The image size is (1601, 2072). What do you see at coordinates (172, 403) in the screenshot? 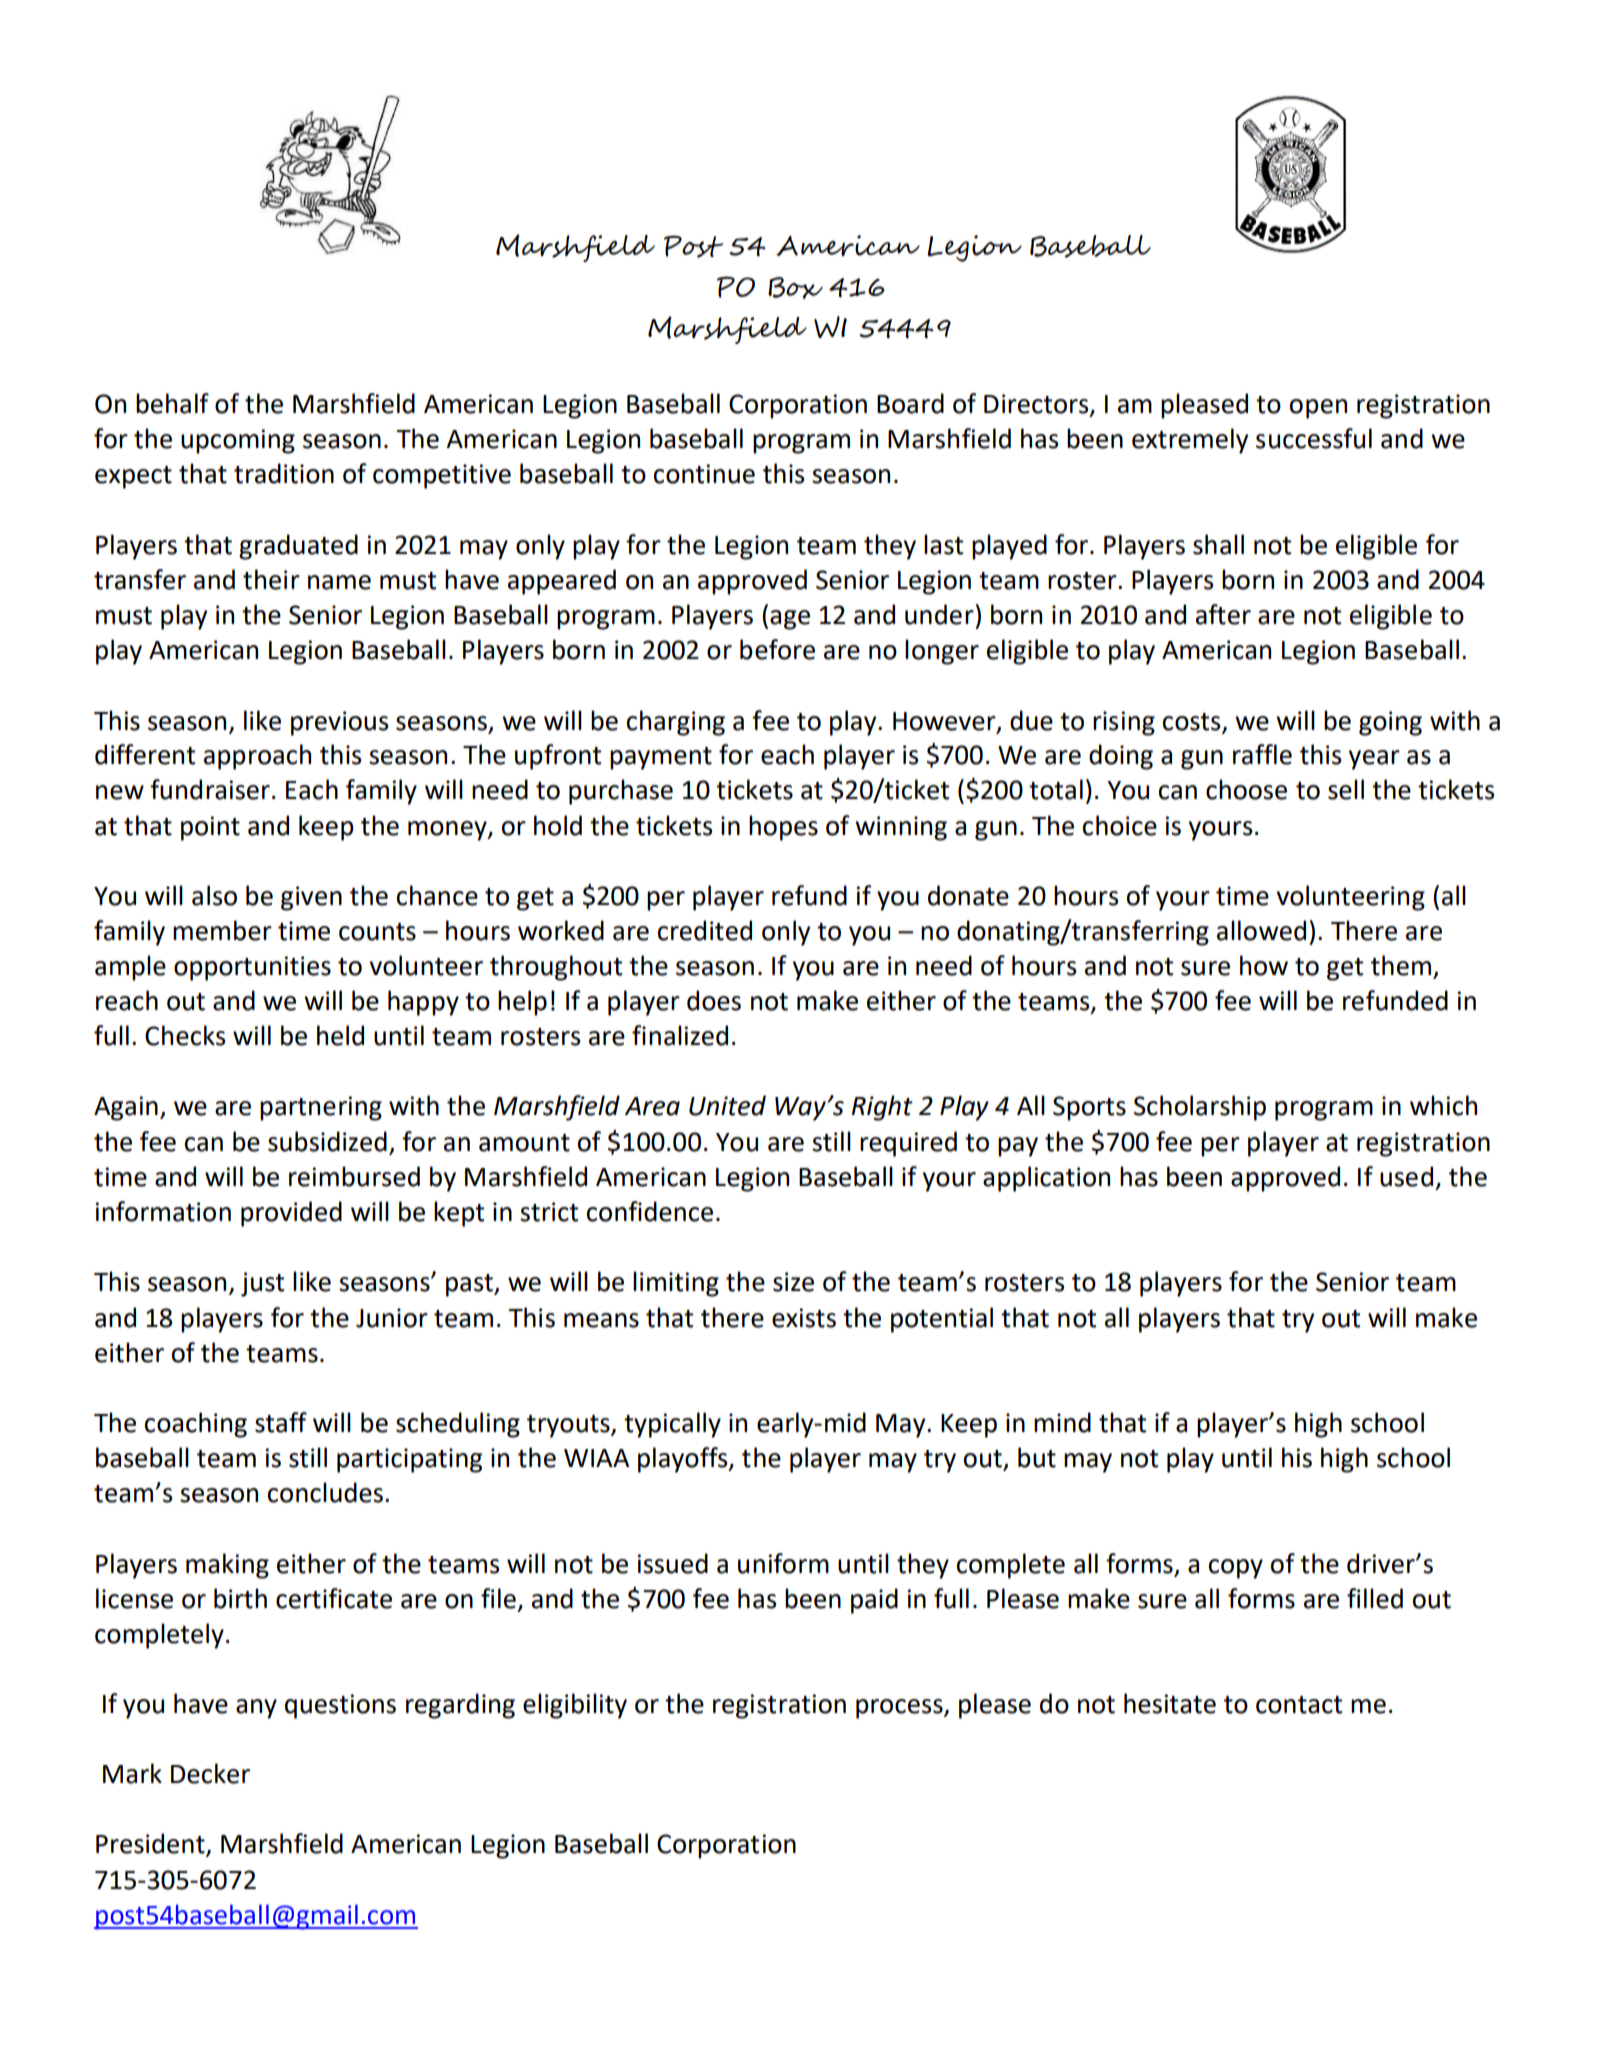
I see `behalf` at bounding box center [172, 403].
